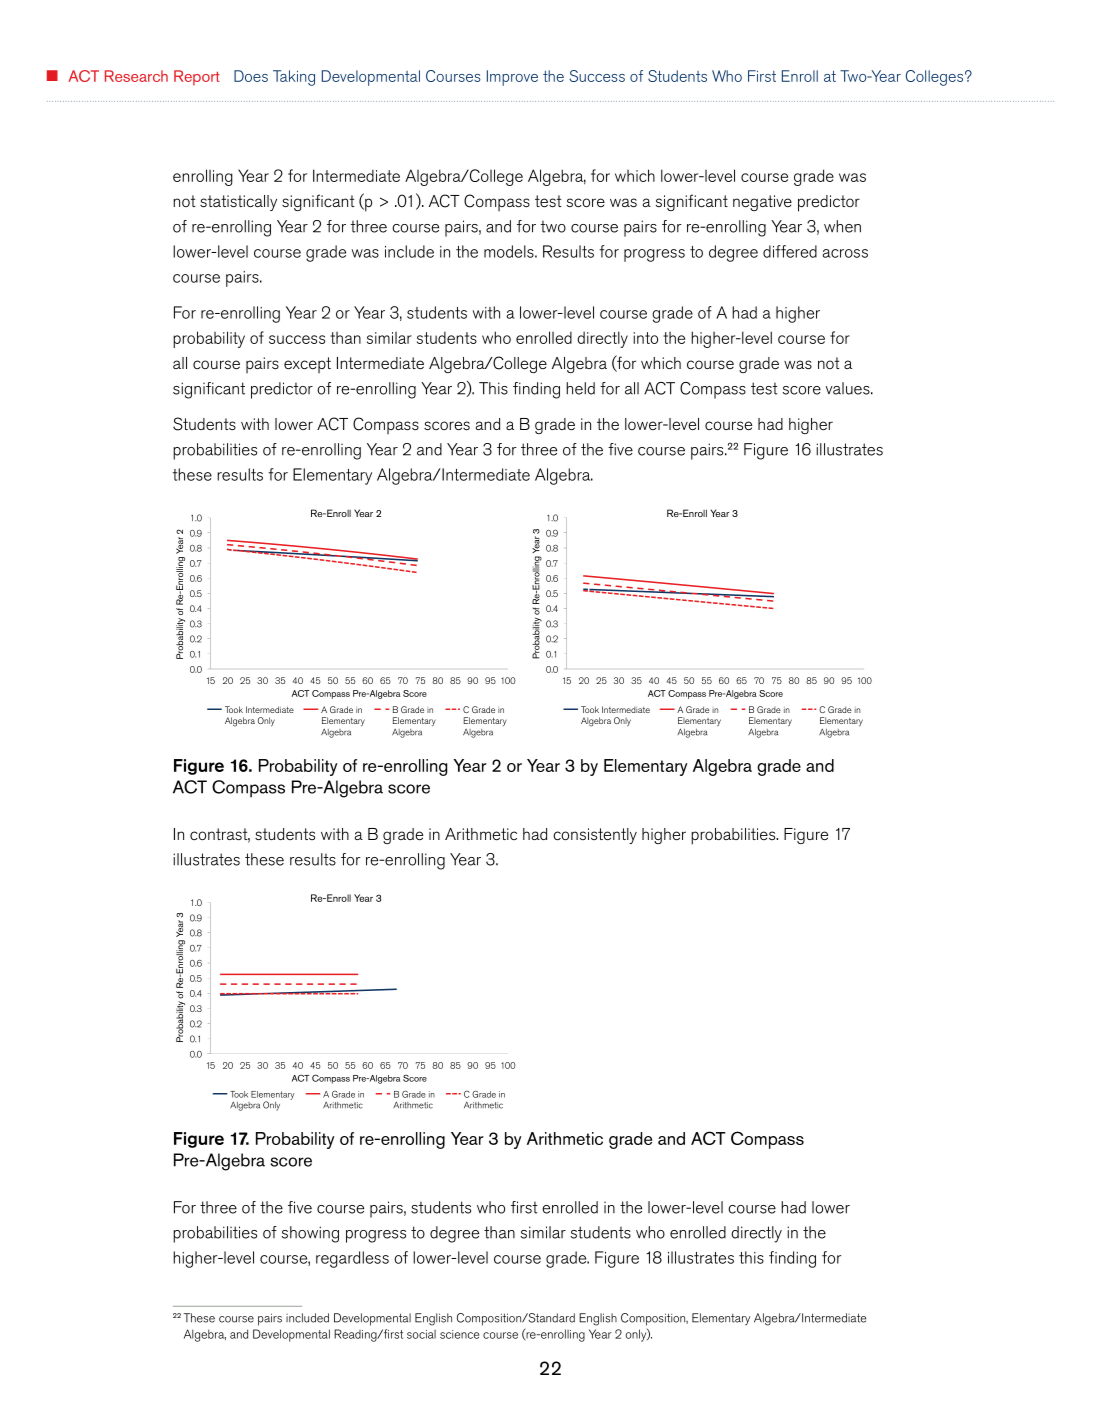  I want to click on consistently, so click(595, 836).
